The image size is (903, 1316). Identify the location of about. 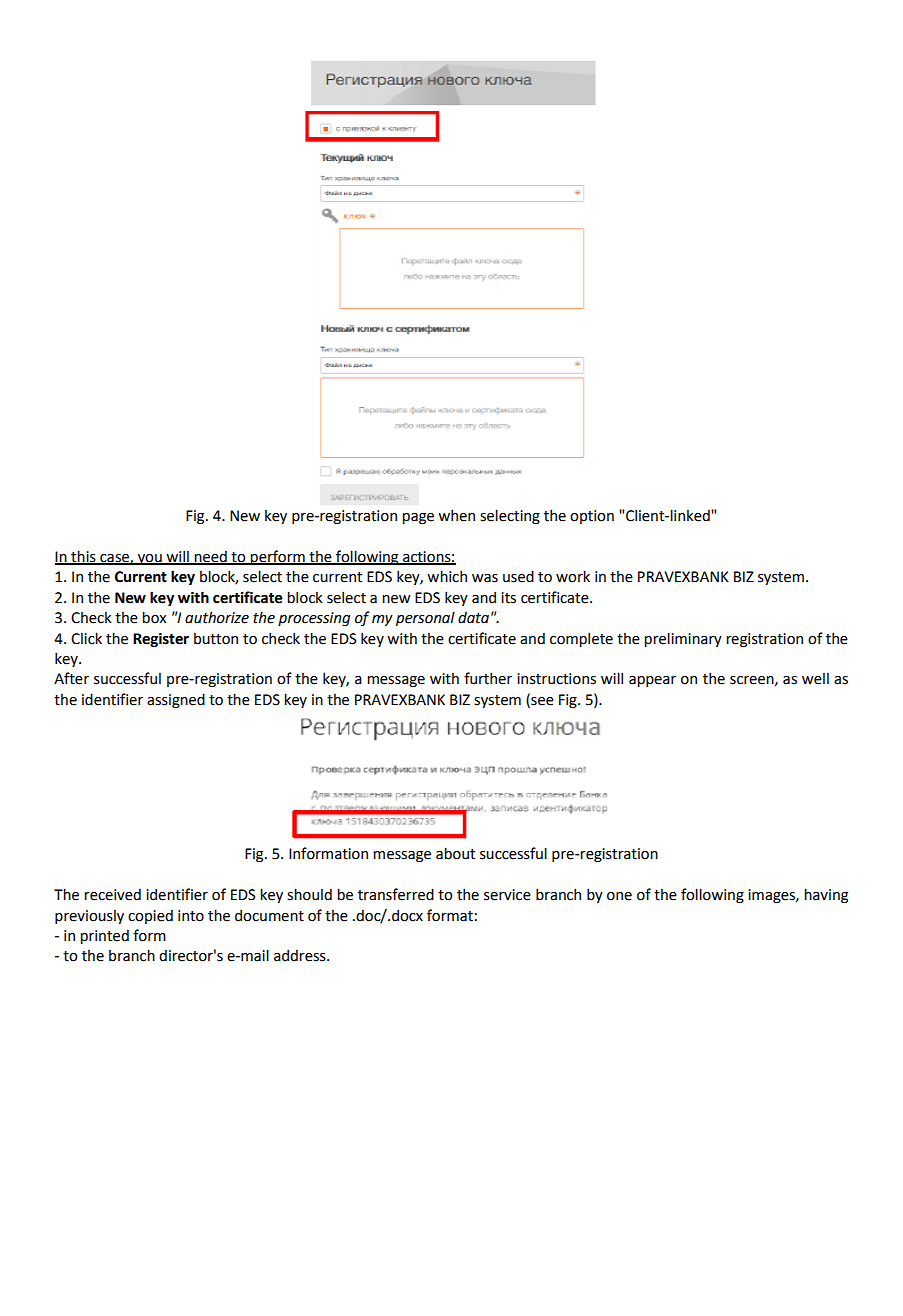
(455, 853).
